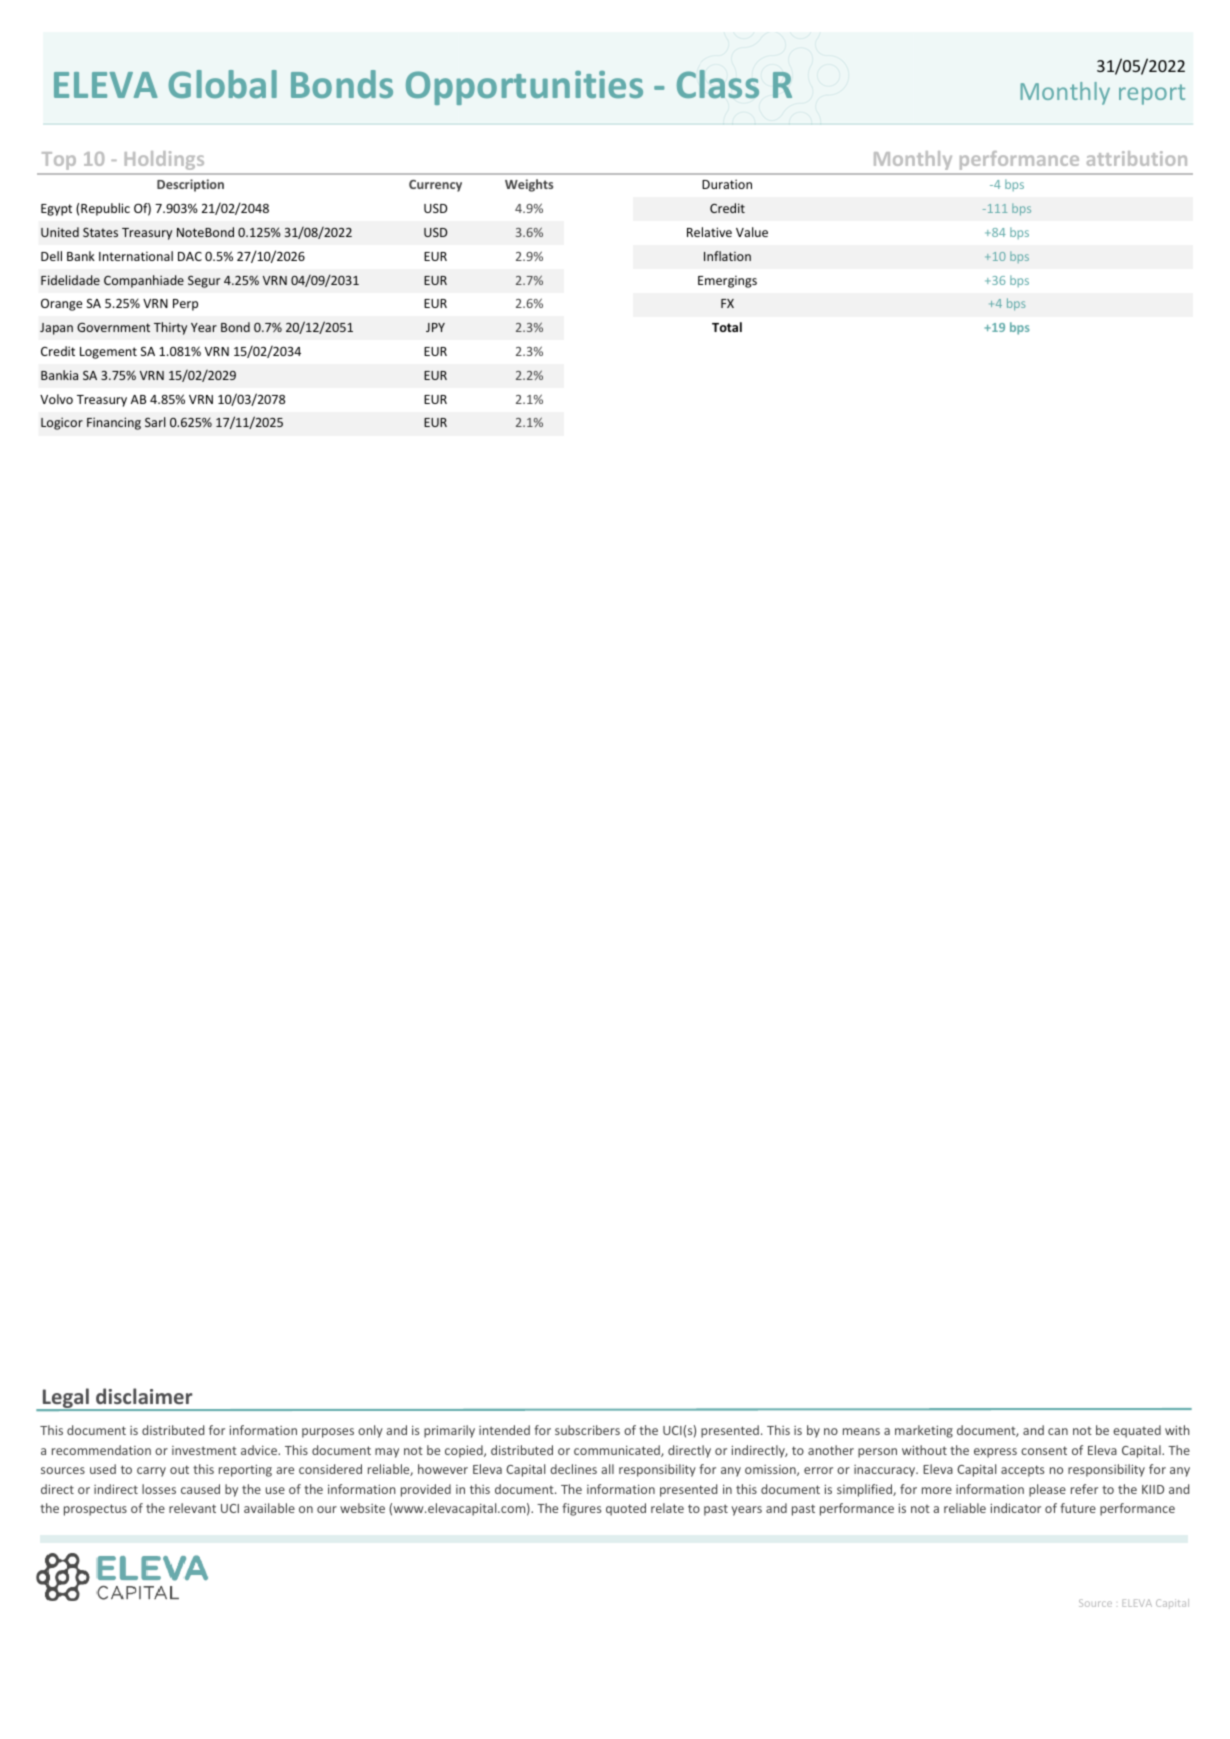 The height and width of the document is (1739, 1230). What do you see at coordinates (727, 327) in the document?
I see `Total` at bounding box center [727, 327].
